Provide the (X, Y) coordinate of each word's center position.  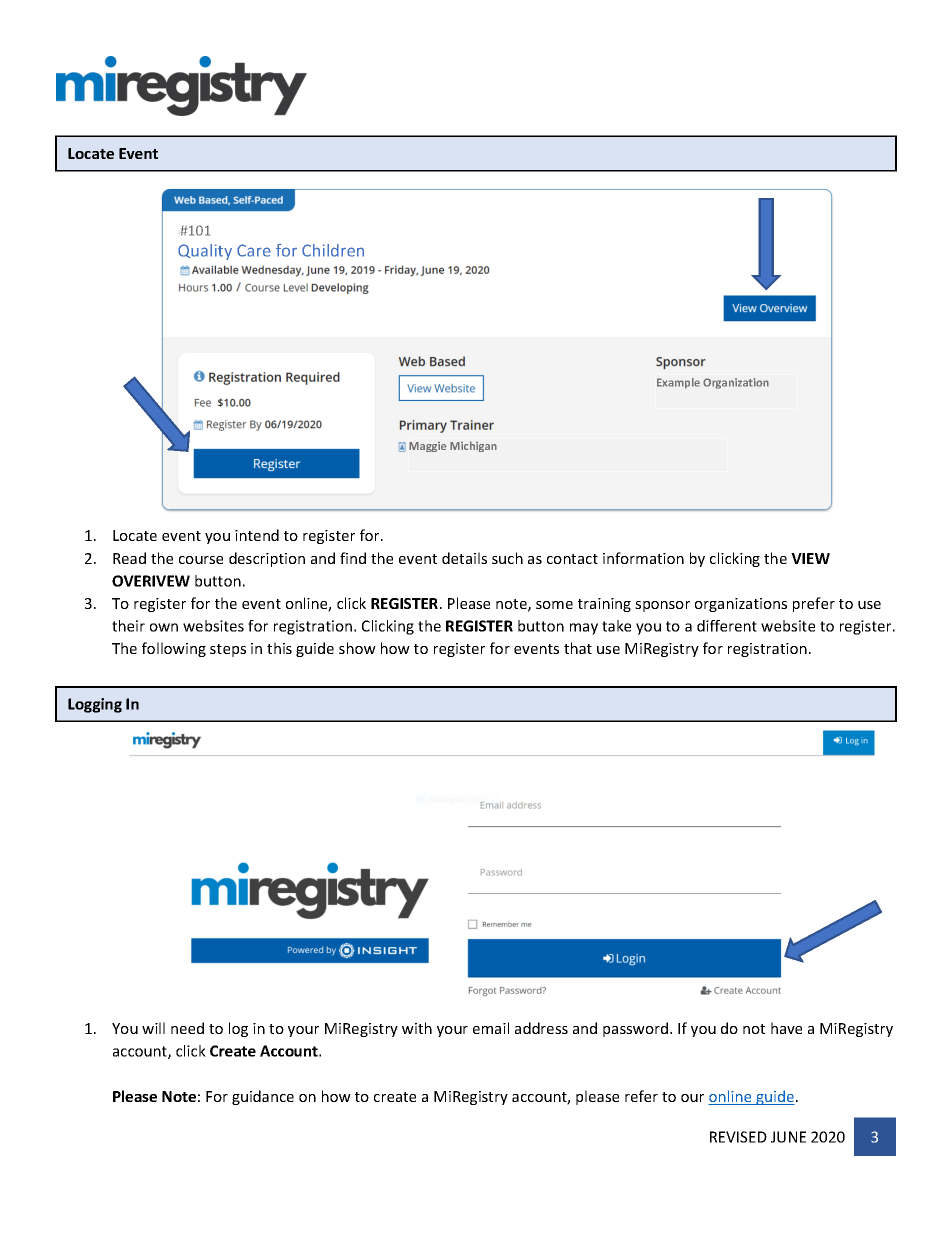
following (174, 649)
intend (257, 535)
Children (333, 250)
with (417, 1028)
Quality (205, 252)
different (727, 626)
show (357, 648)
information (643, 558)
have (786, 1028)
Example (678, 383)
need (187, 1028)
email (491, 1028)
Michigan (473, 446)
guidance (263, 1097)
